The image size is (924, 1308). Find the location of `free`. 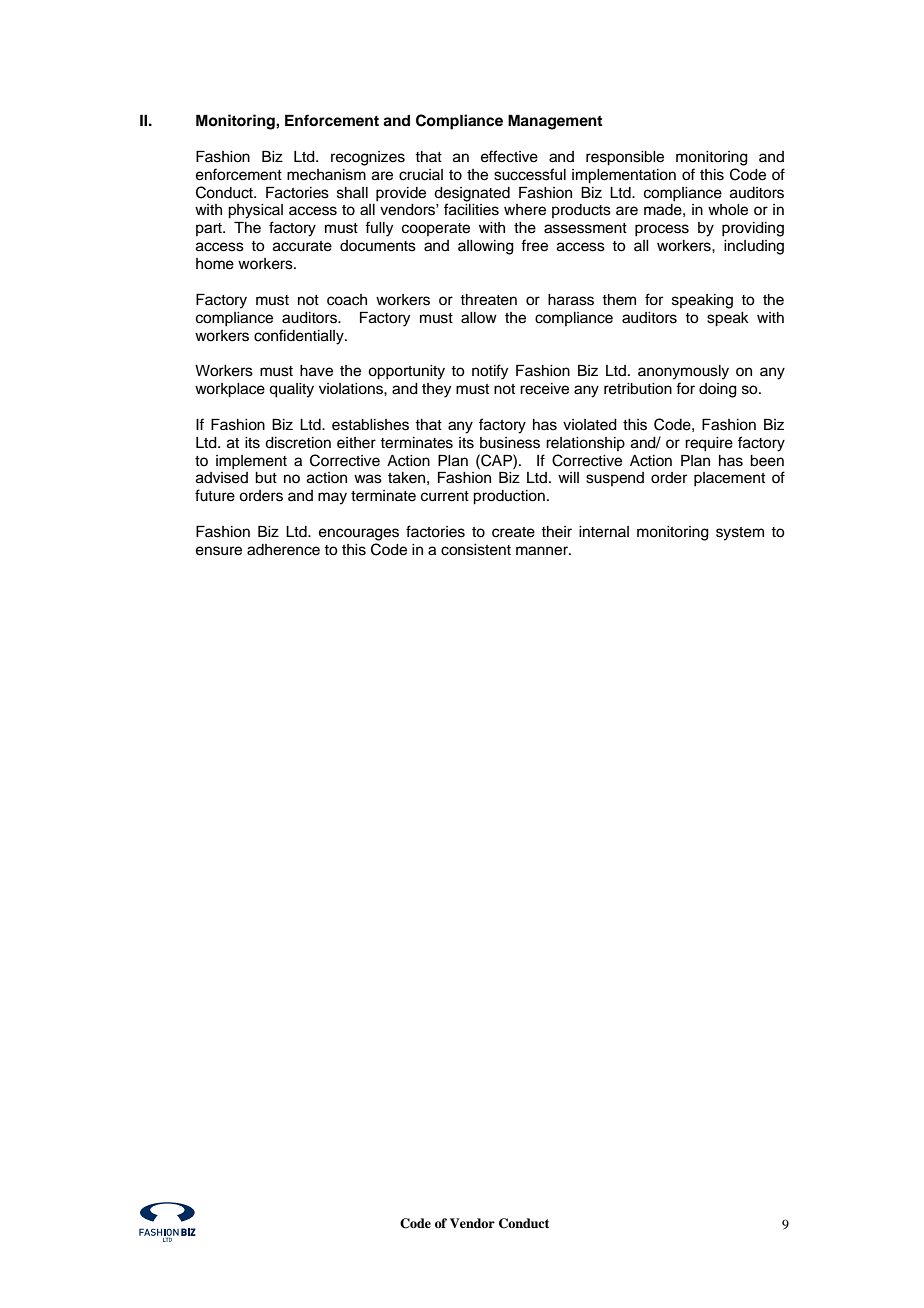

free is located at coordinates (534, 245).
